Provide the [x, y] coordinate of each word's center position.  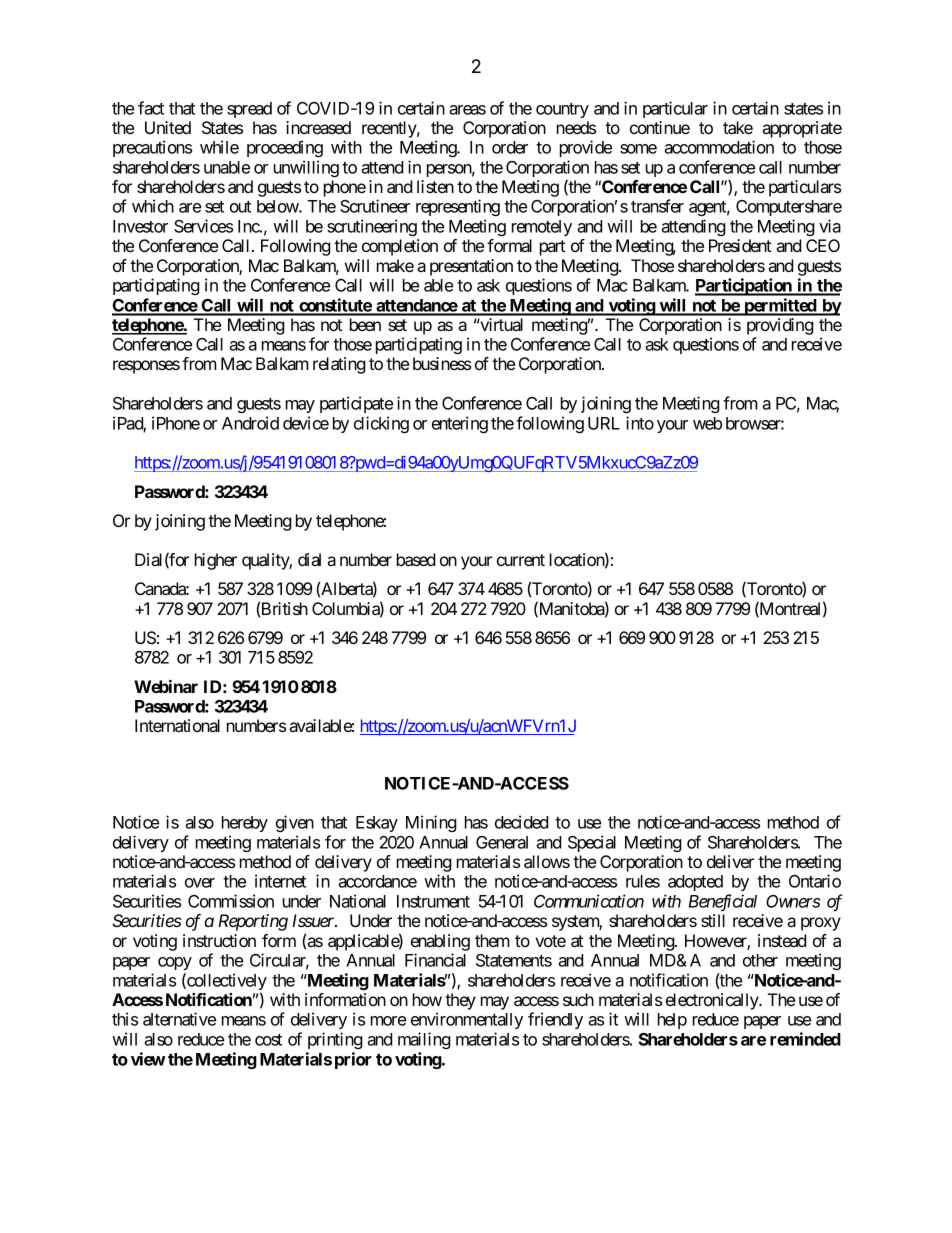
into [640, 423]
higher [216, 561]
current [521, 560]
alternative [179, 1019]
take [738, 127]
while [219, 147]
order [510, 147]
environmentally [467, 1020]
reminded [805, 1039]
